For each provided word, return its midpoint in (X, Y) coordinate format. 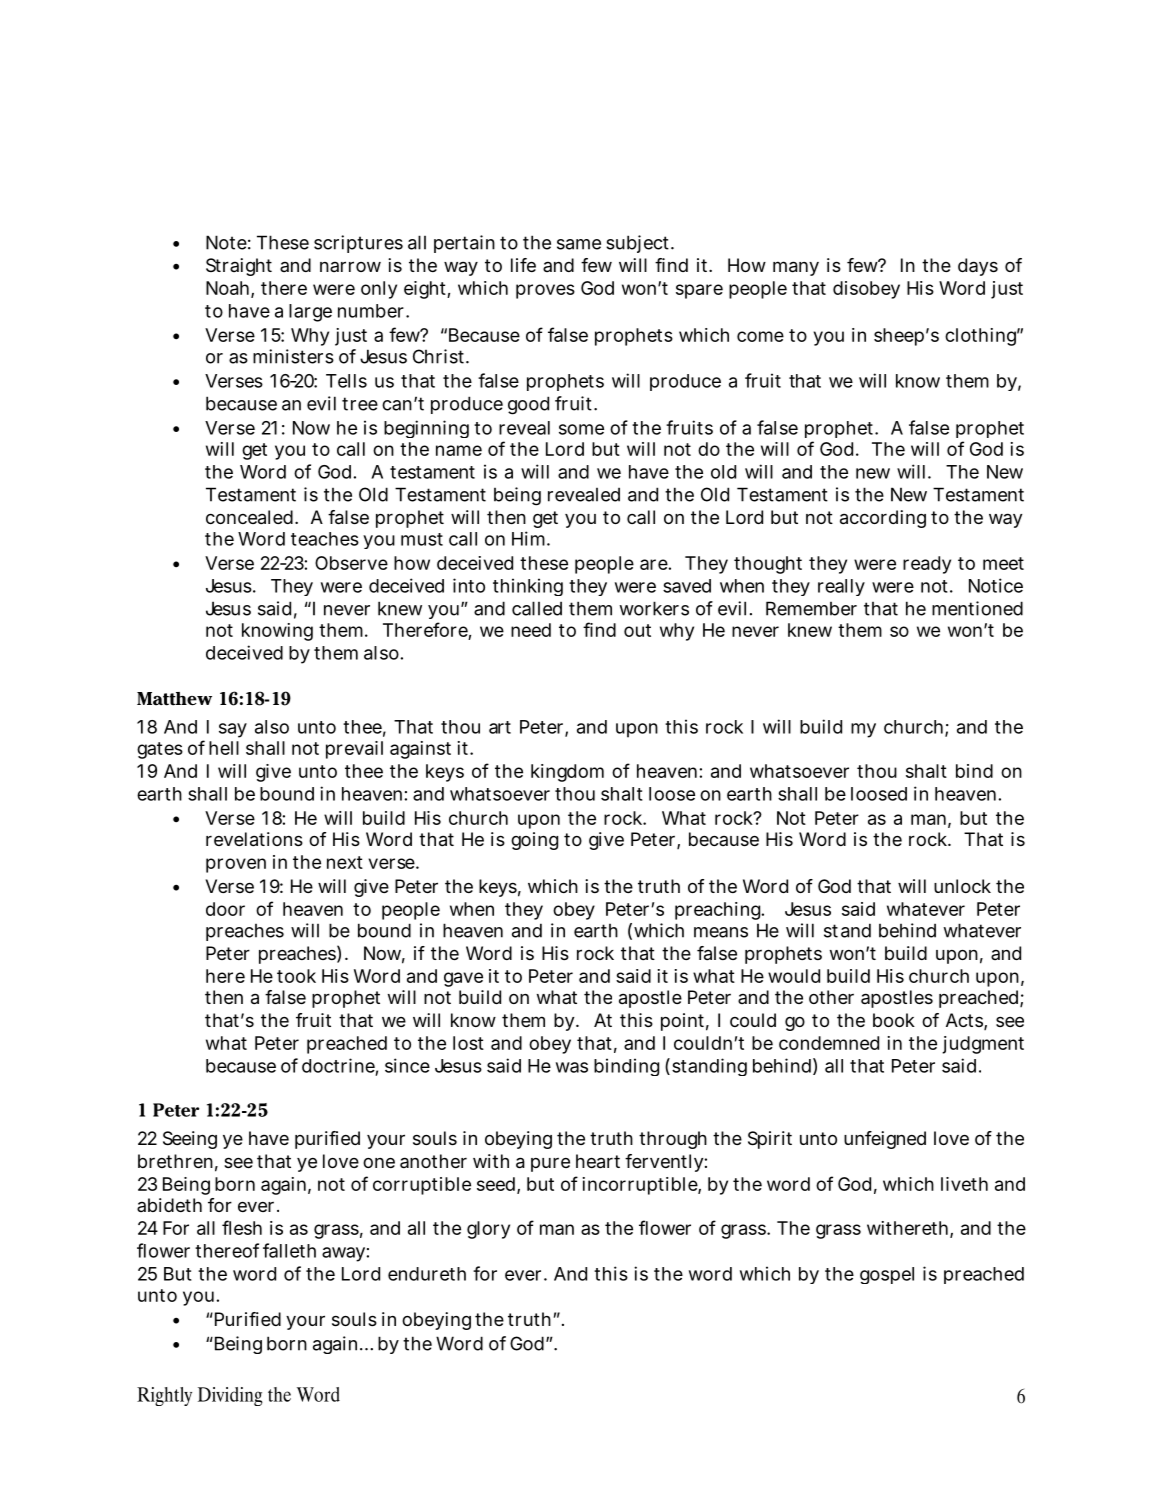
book (894, 1020)
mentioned (977, 608)
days (978, 267)
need (531, 630)
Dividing (230, 1396)
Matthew (174, 699)
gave (463, 979)
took (296, 976)
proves (545, 291)
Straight (239, 267)
